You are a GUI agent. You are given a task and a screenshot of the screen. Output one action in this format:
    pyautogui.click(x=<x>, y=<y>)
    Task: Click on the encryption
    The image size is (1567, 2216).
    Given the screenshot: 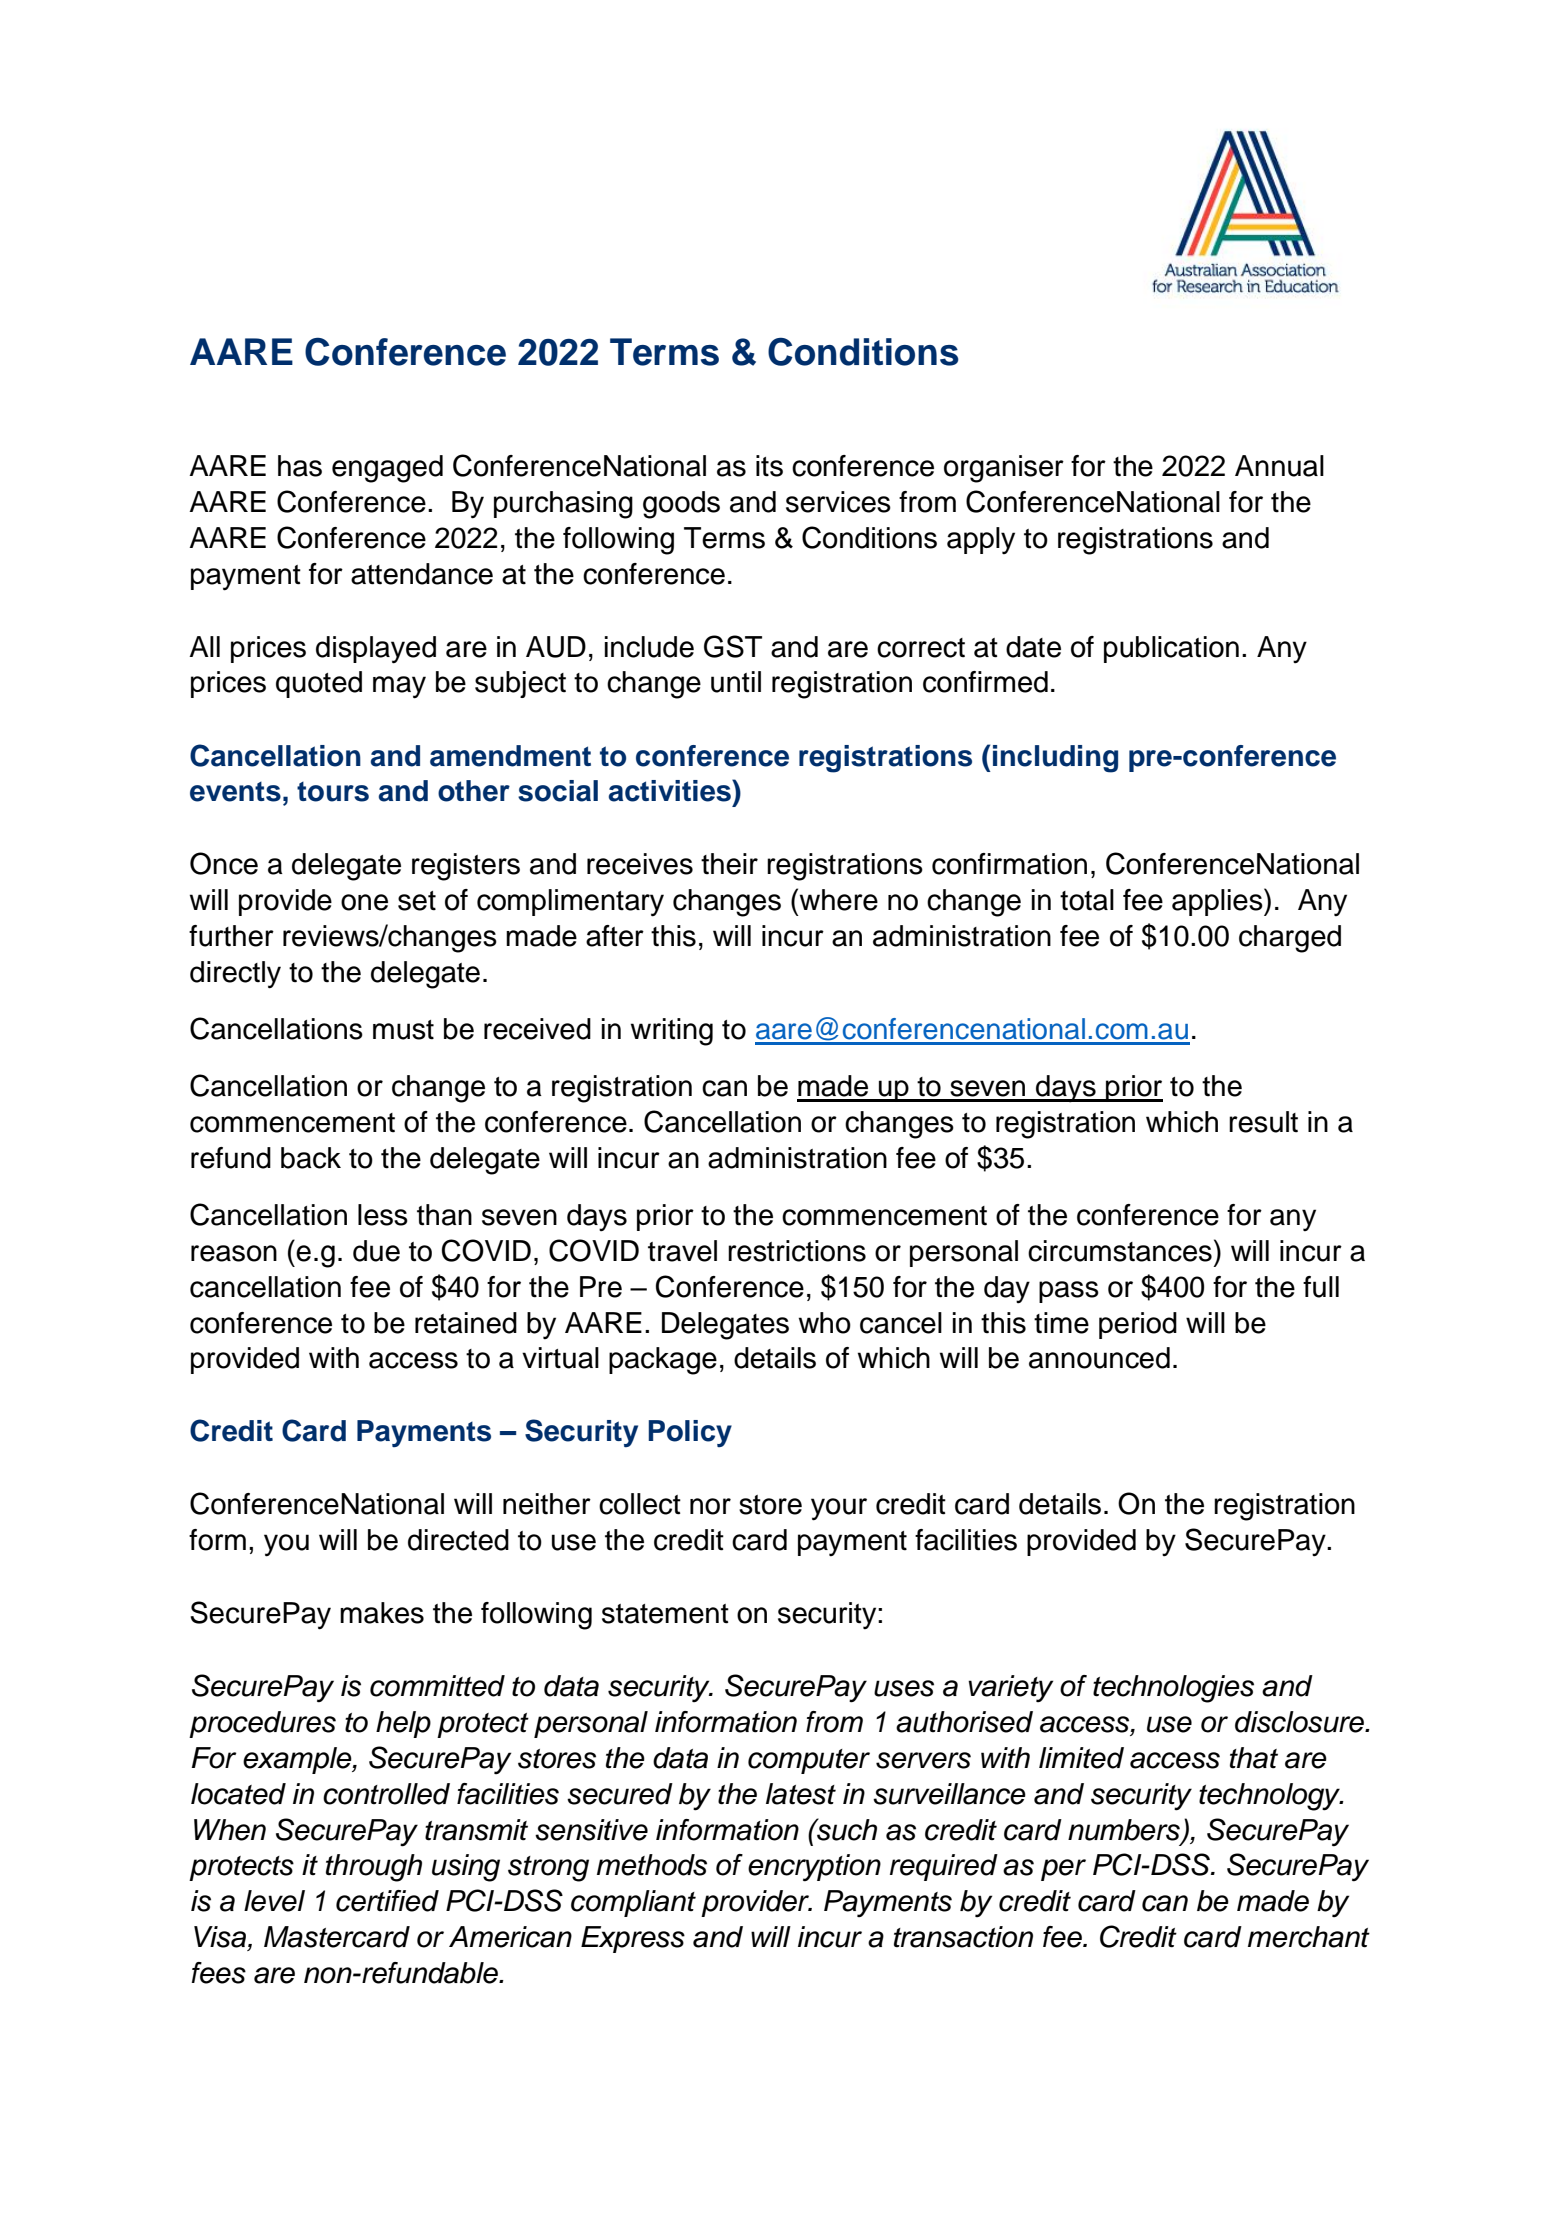 What is the action you would take?
    pyautogui.click(x=814, y=1868)
